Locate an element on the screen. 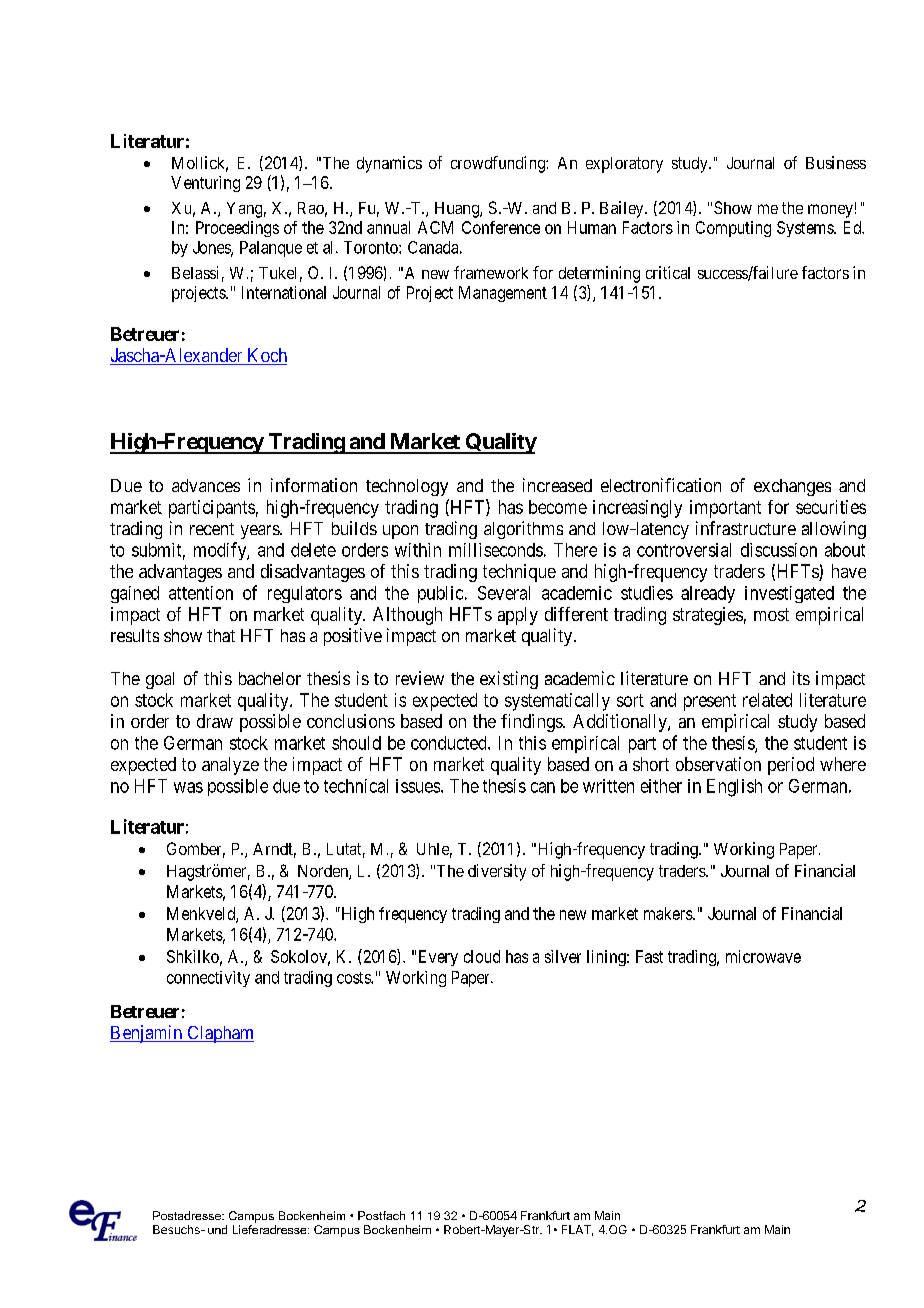 The height and width of the screenshot is (1308, 924). Clapham is located at coordinates (219, 1034).
